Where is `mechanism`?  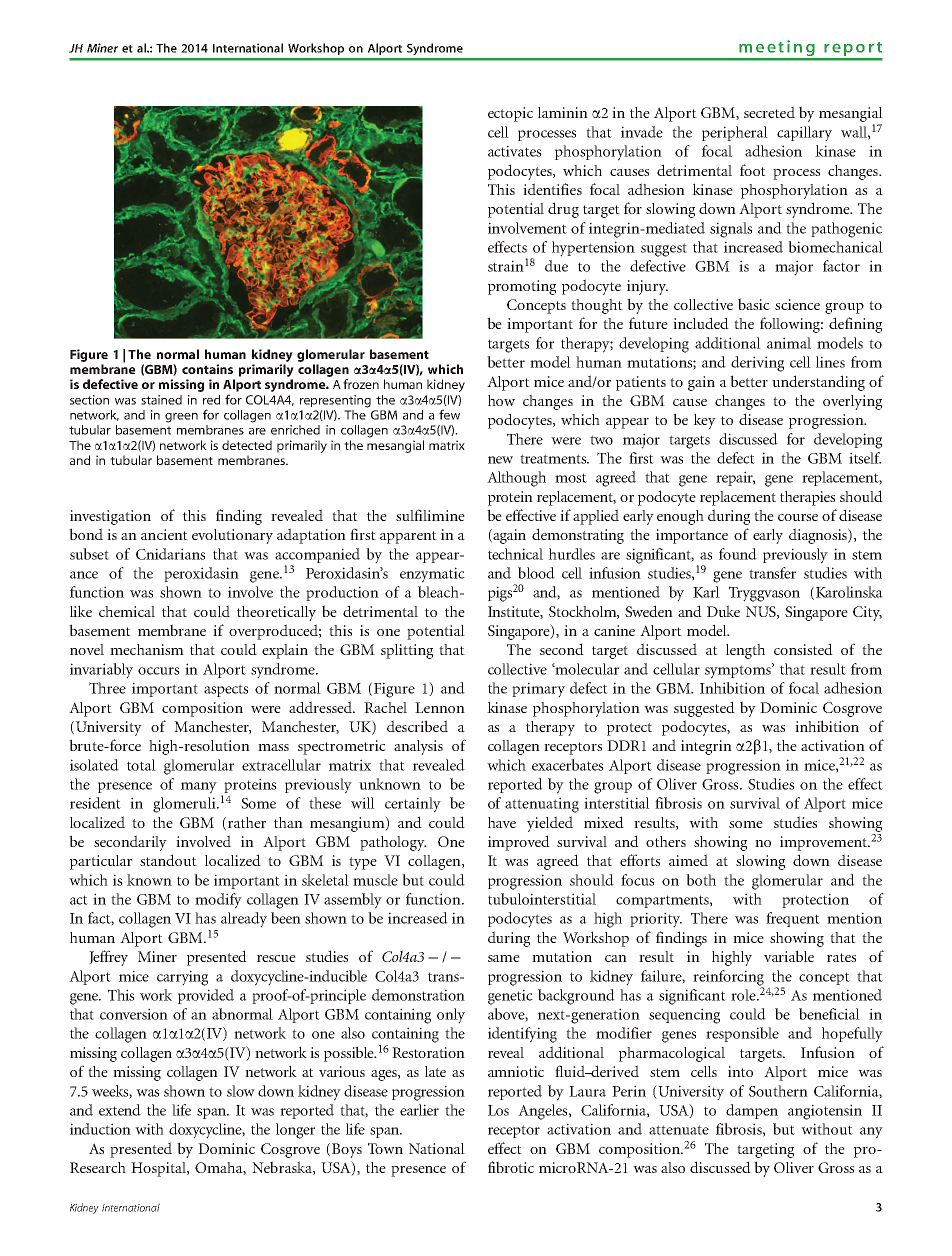 mechanism is located at coordinates (147, 649).
